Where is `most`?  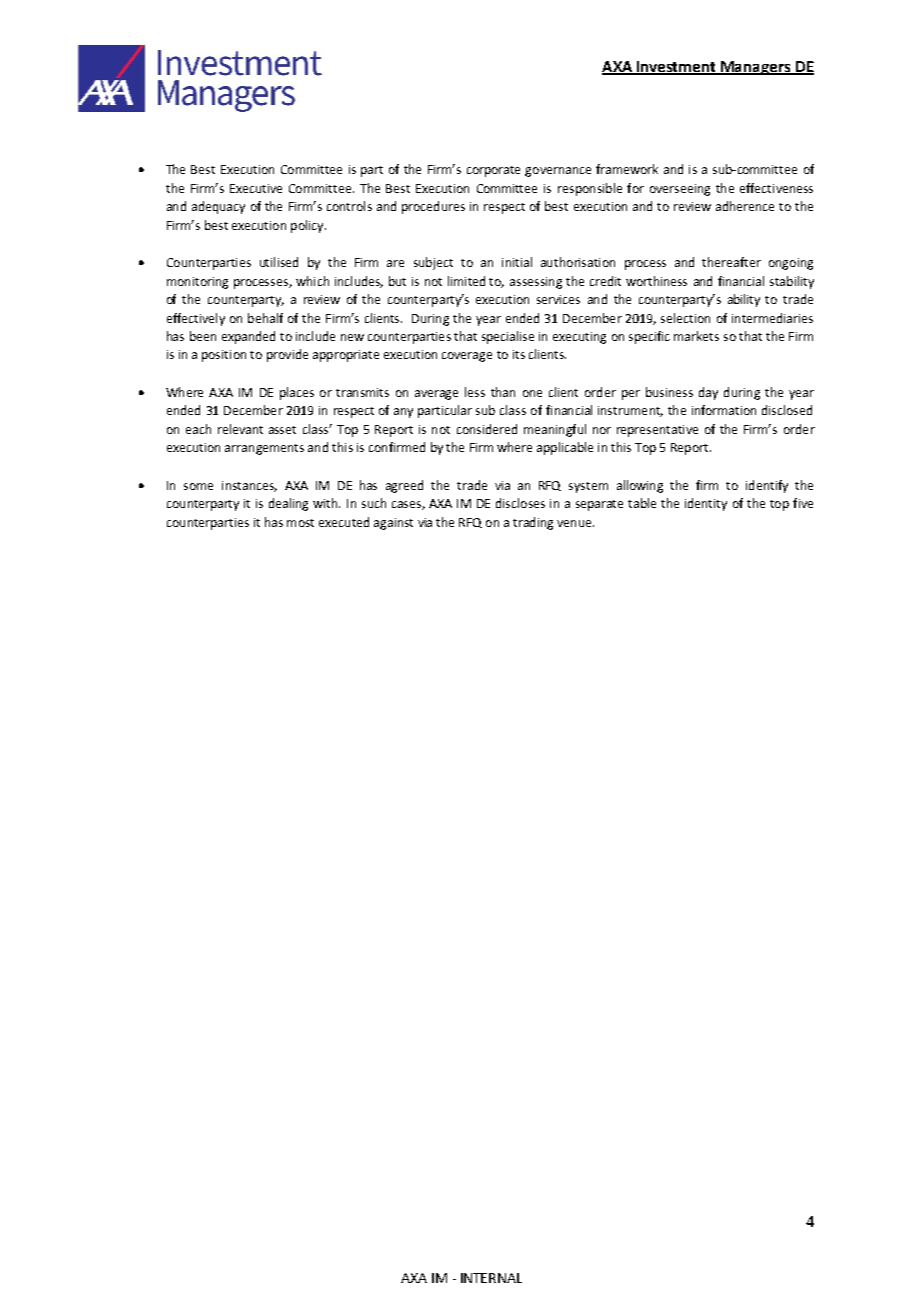 most is located at coordinates (300, 523).
